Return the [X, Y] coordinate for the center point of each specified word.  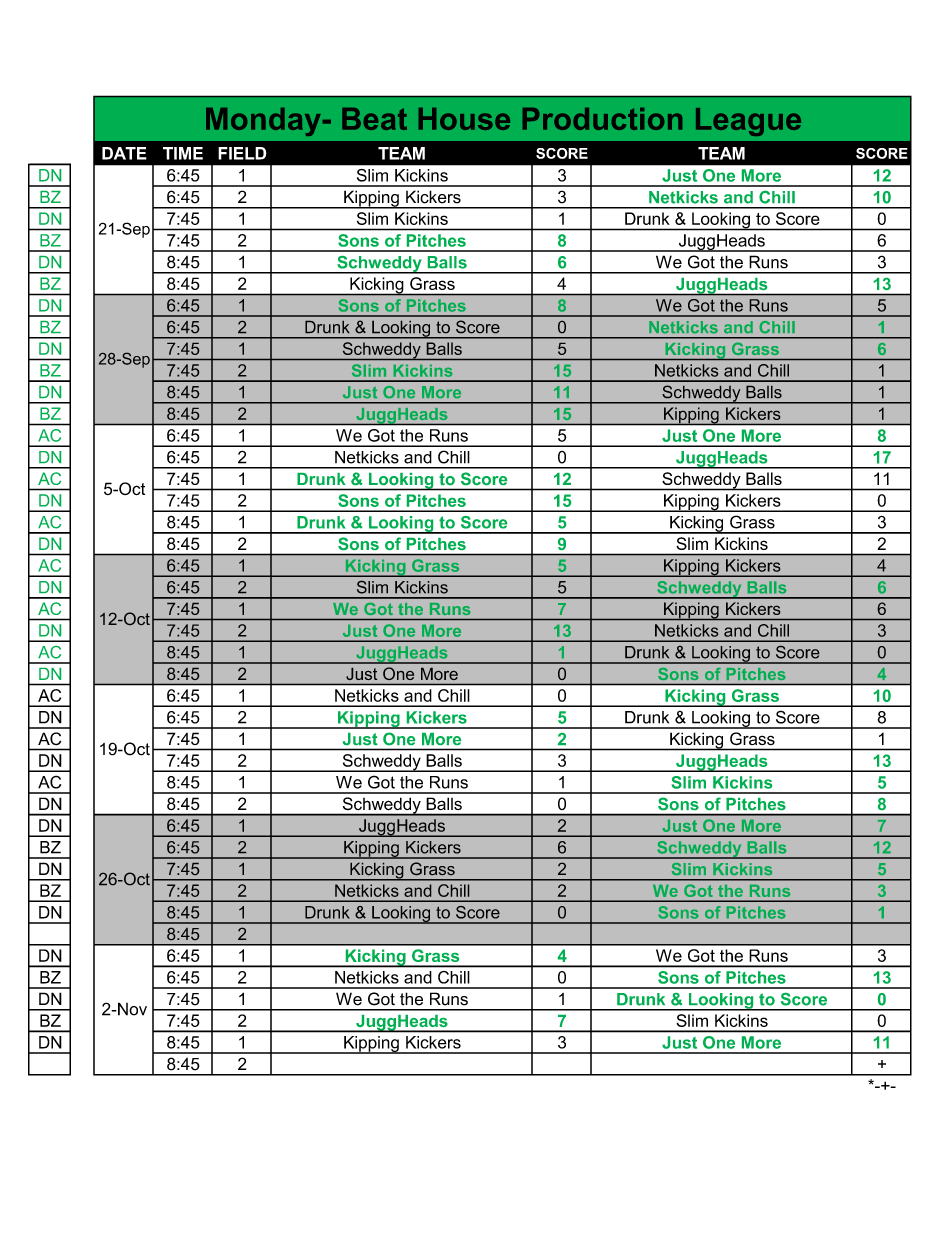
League [748, 122]
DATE [124, 153]
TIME [183, 153]
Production [602, 119]
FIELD [242, 153]
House [464, 119]
